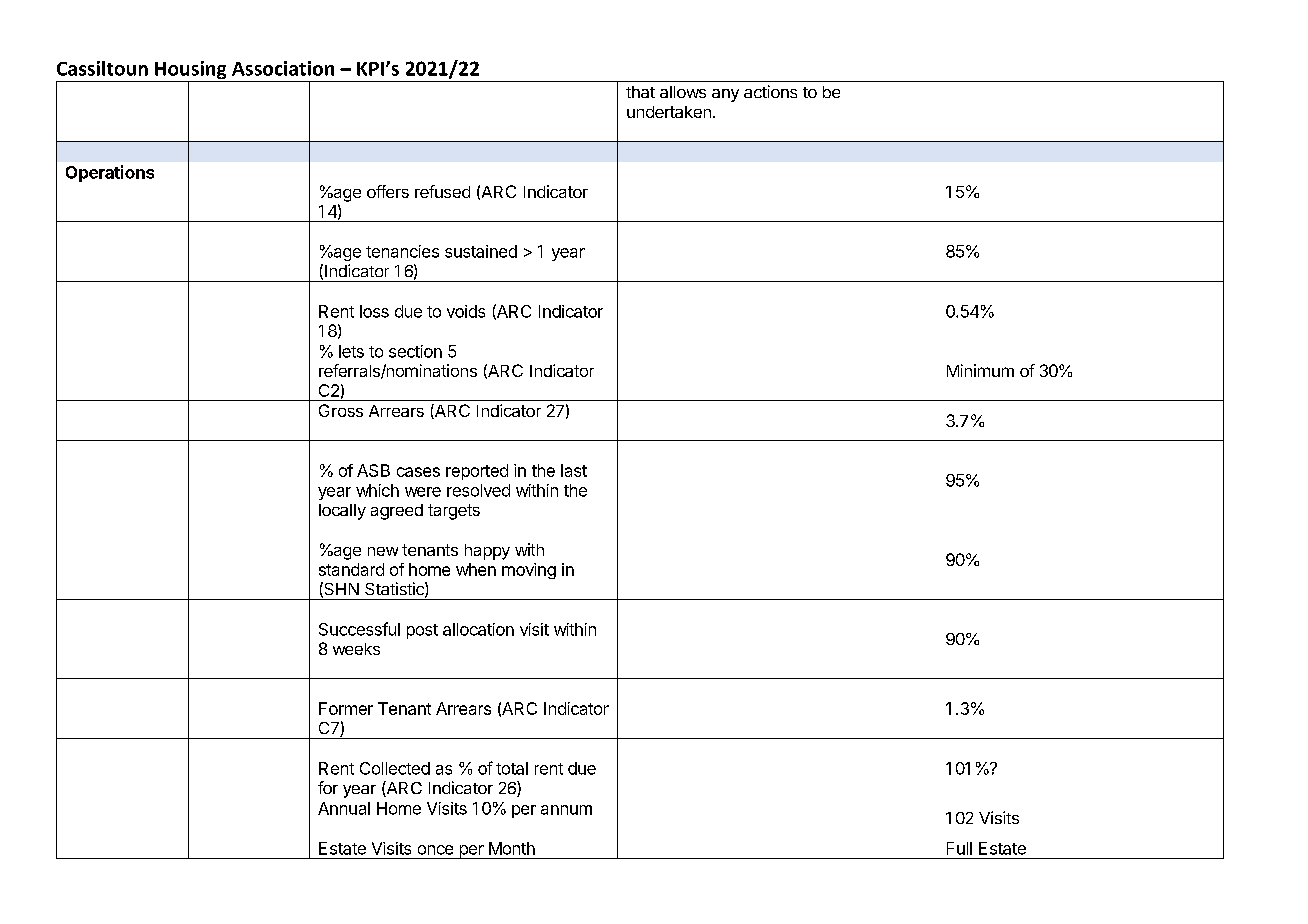 The width and height of the screenshot is (1308, 924). I want to click on last, so click(574, 470).
